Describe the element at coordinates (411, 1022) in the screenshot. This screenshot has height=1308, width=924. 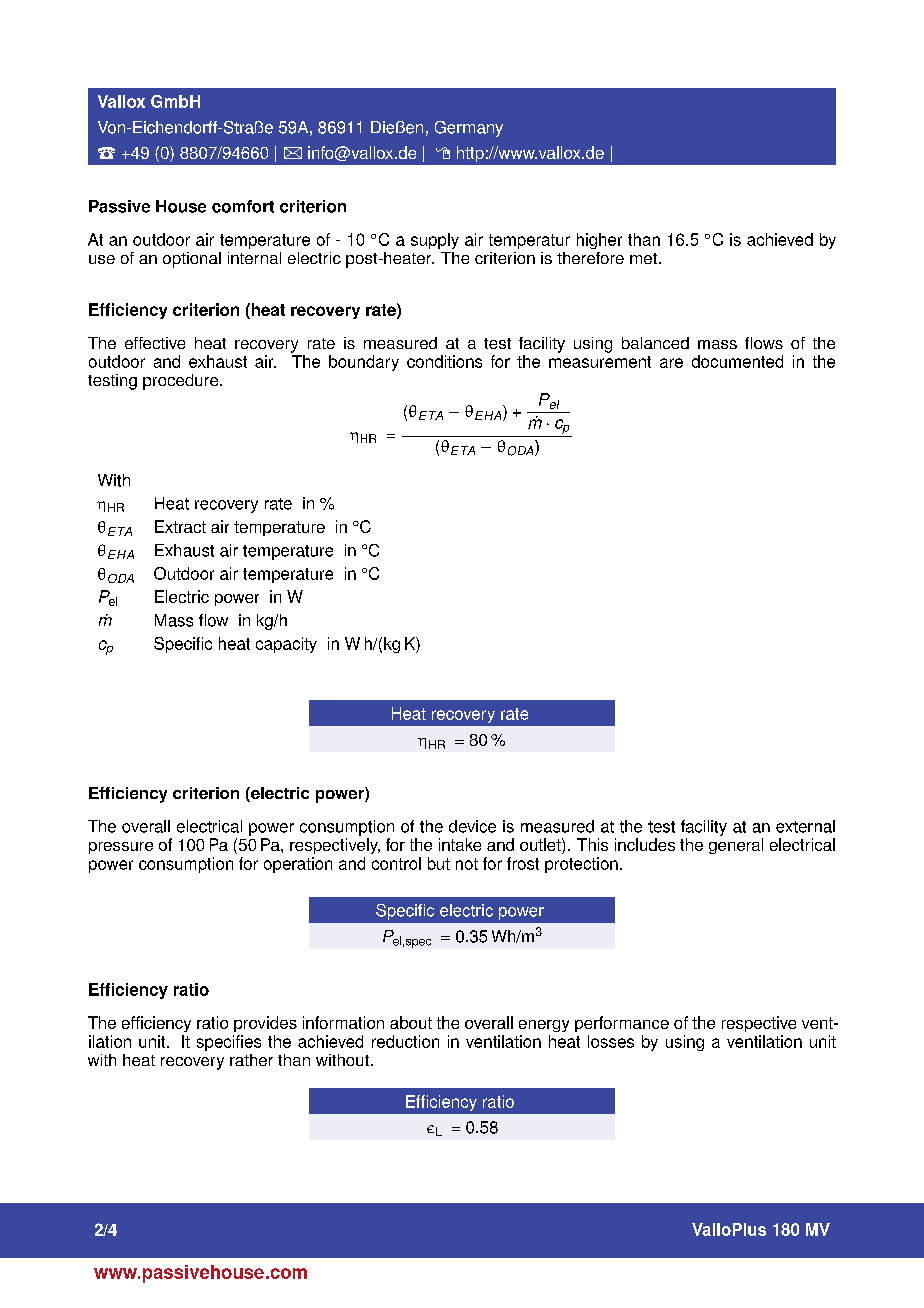
I see `about` at that location.
